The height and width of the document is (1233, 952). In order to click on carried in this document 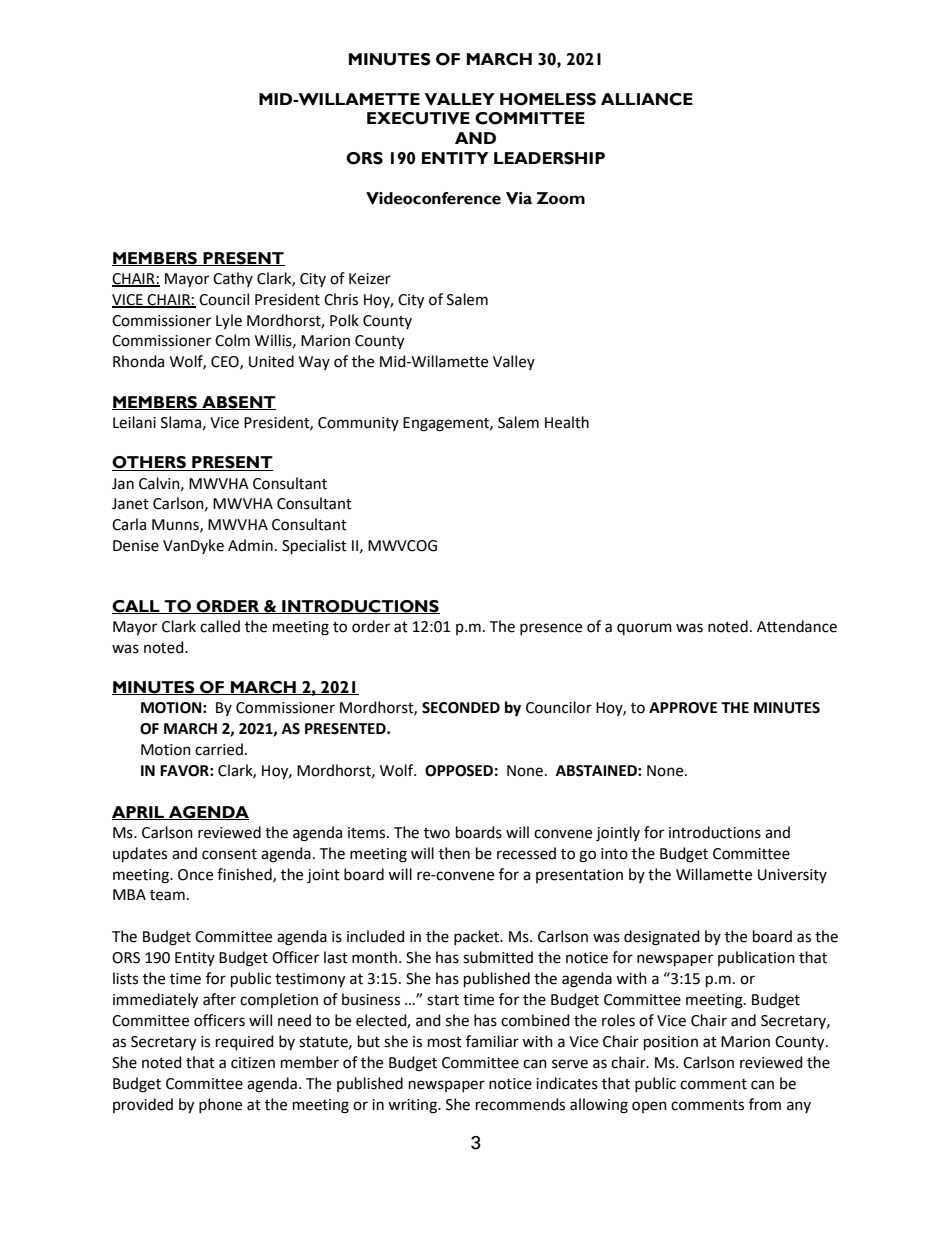, I will do `click(219, 749)`.
